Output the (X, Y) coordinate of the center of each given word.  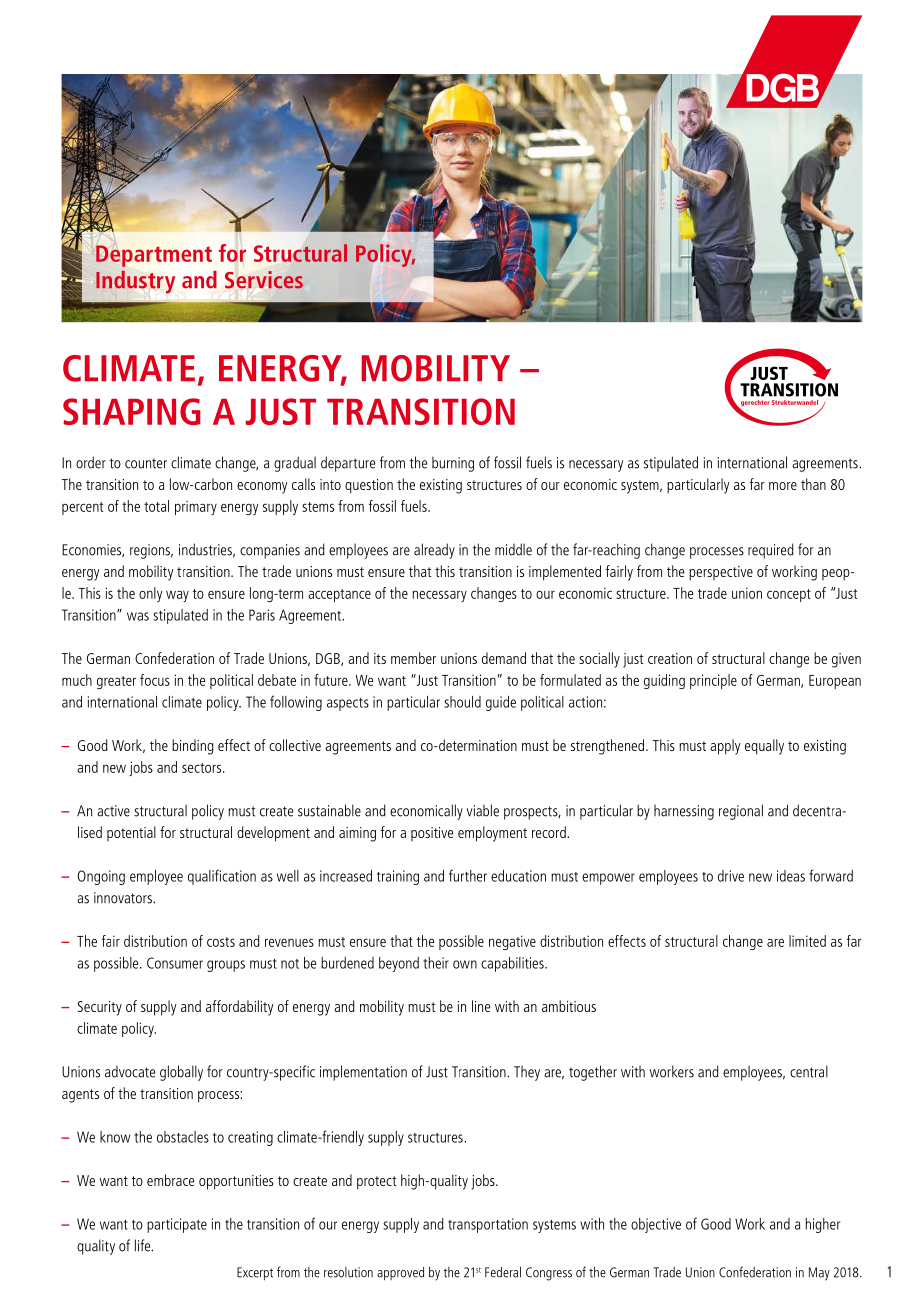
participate (177, 1225)
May (819, 1274)
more (783, 486)
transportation (488, 1225)
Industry (135, 282)
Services (264, 280)
